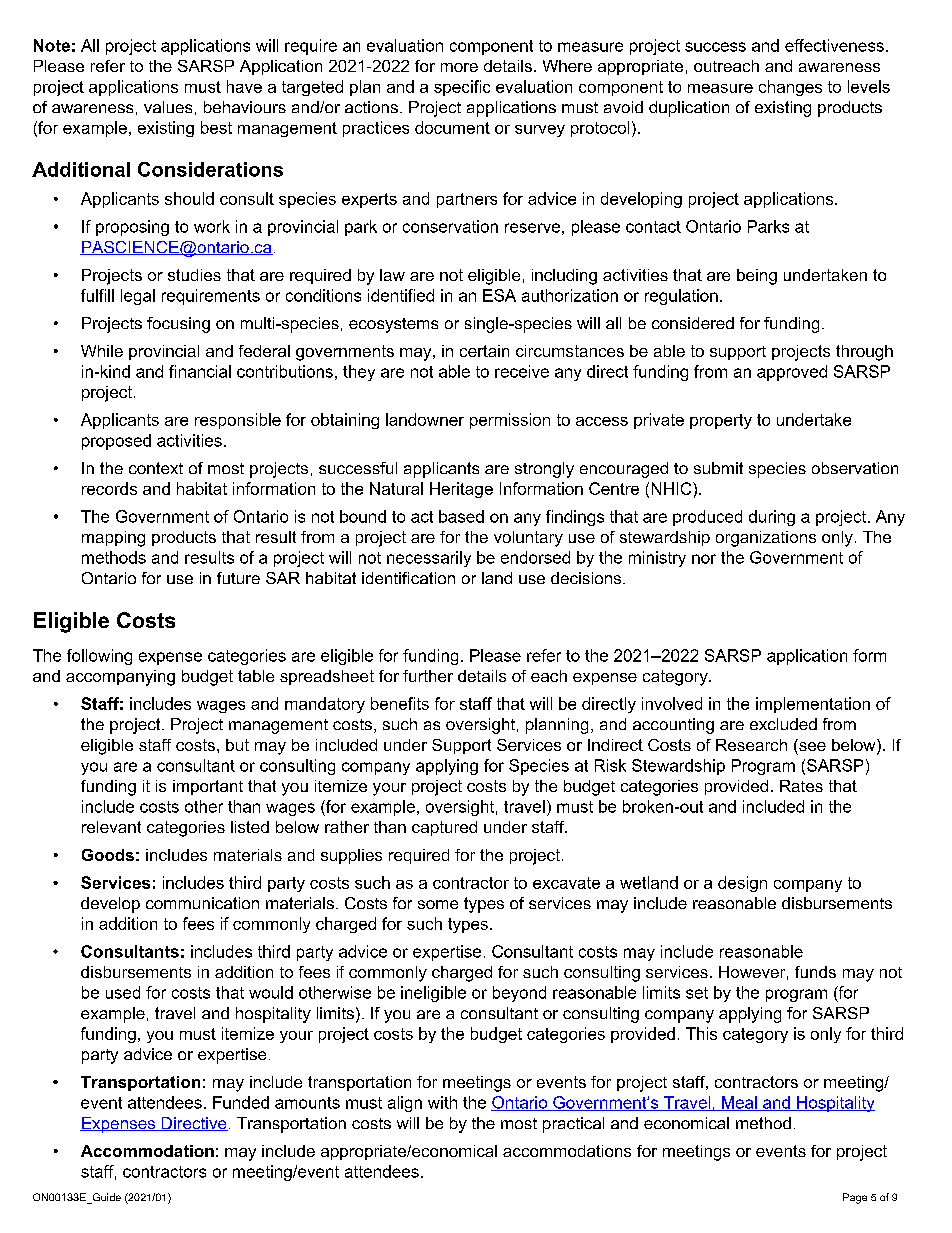 The height and width of the page is (1233, 952). What do you see at coordinates (241, 1102) in the page?
I see `Funded` at bounding box center [241, 1102].
